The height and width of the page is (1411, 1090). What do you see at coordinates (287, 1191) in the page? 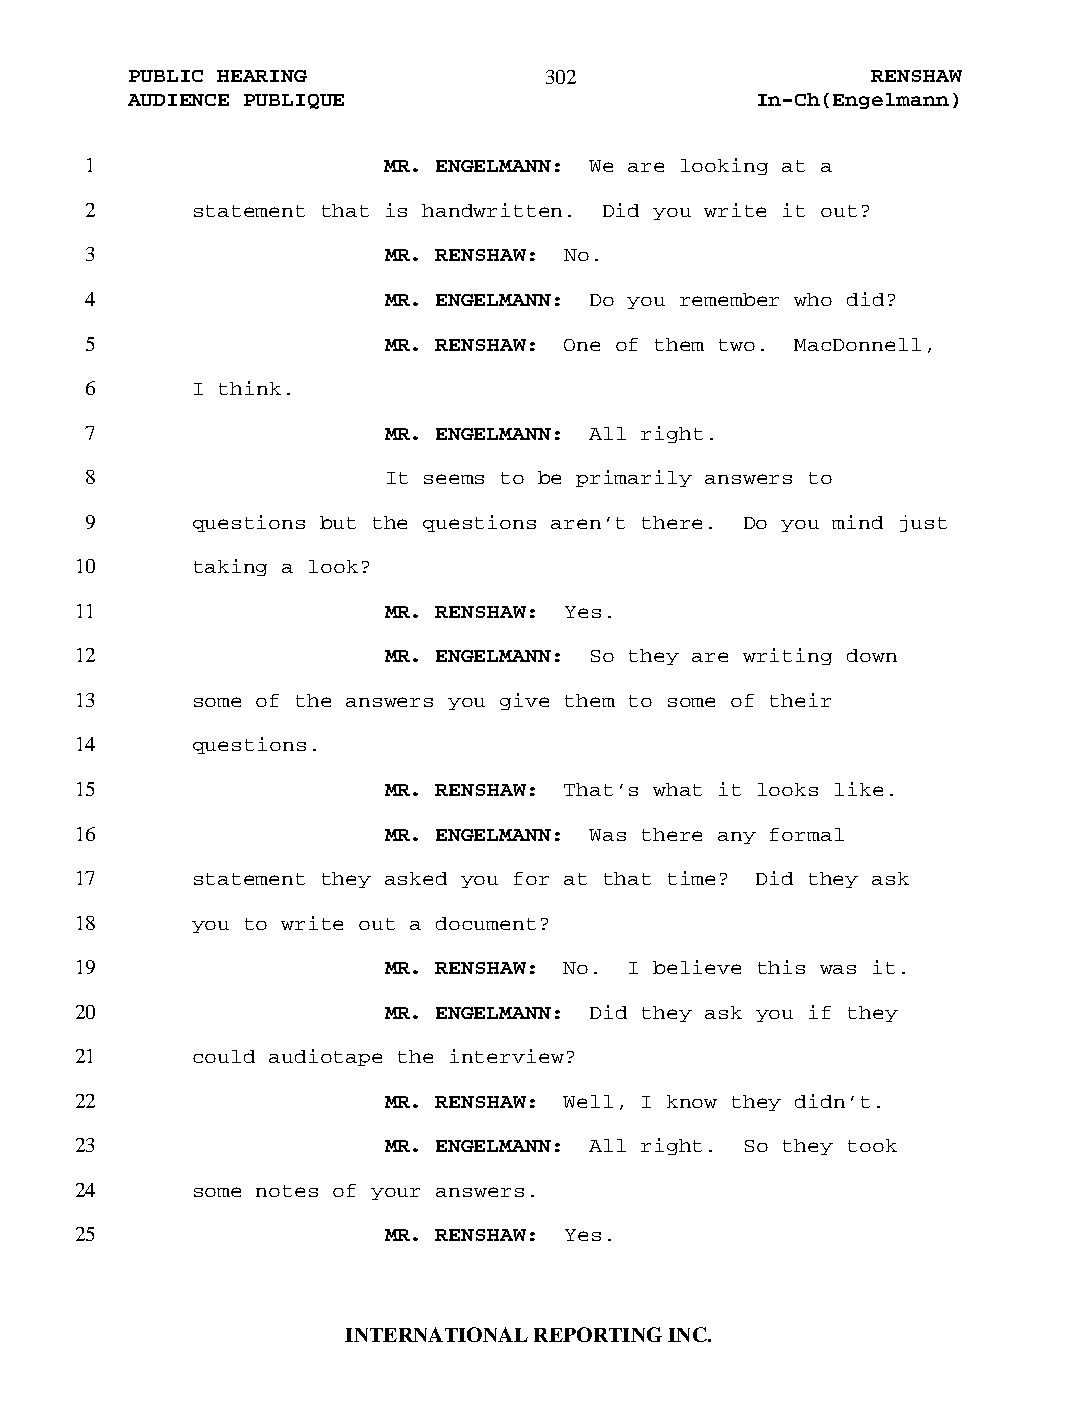
I see `notes` at bounding box center [287, 1191].
